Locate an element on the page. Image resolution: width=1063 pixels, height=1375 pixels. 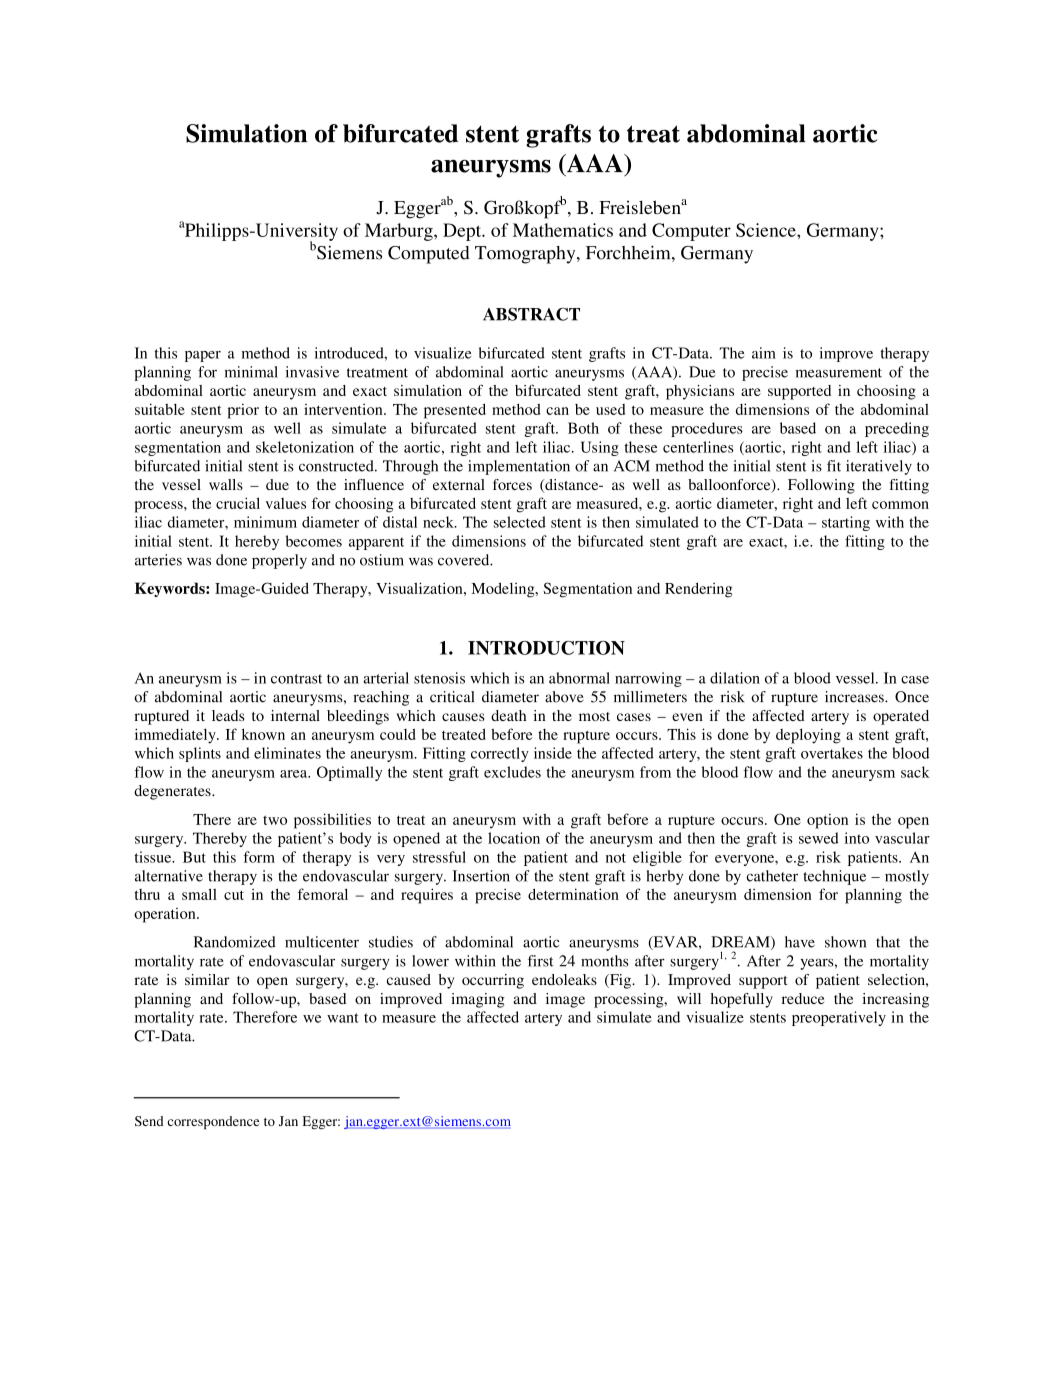
Science is located at coordinates (767, 230).
